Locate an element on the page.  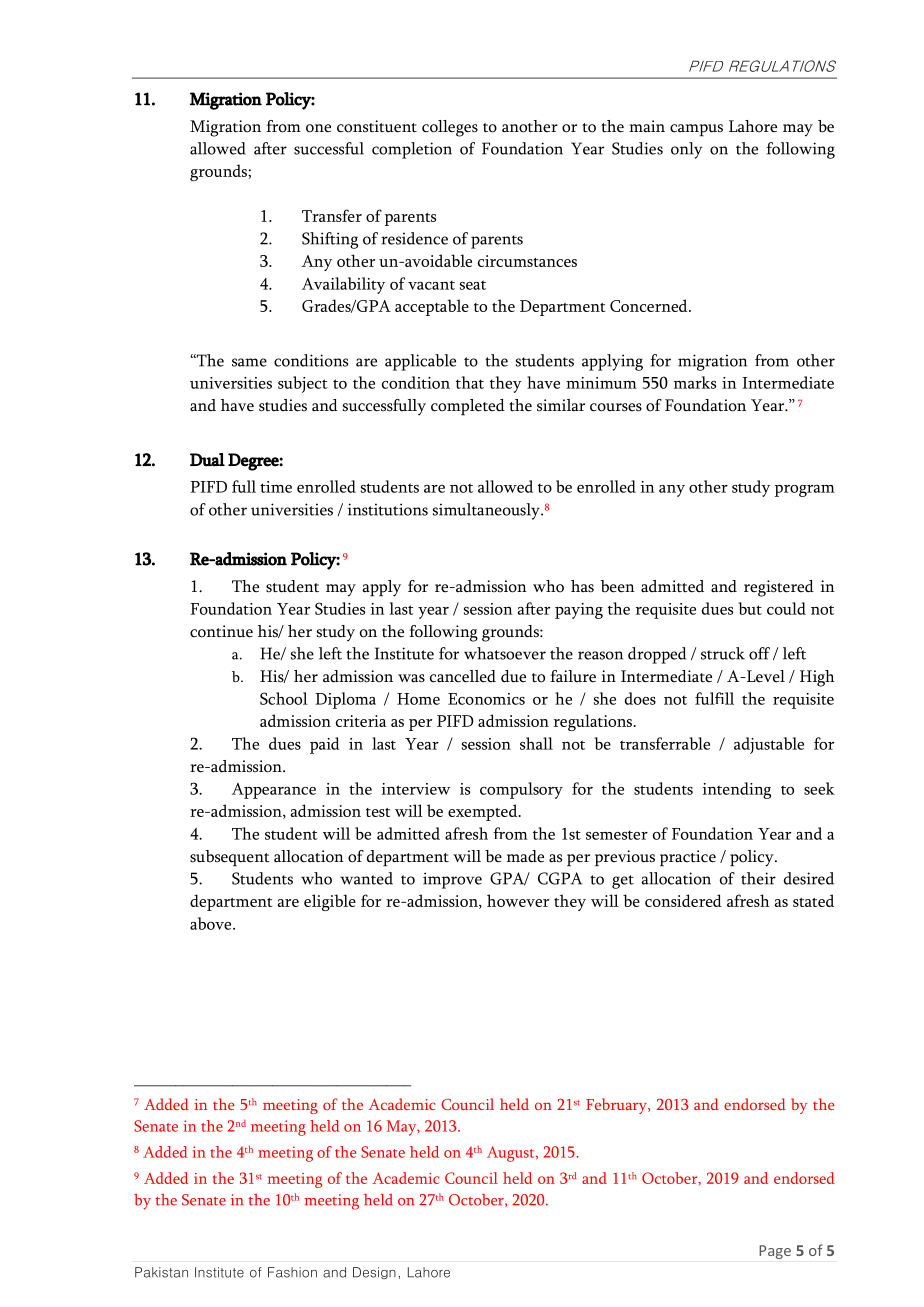
Dual is located at coordinates (207, 460).
